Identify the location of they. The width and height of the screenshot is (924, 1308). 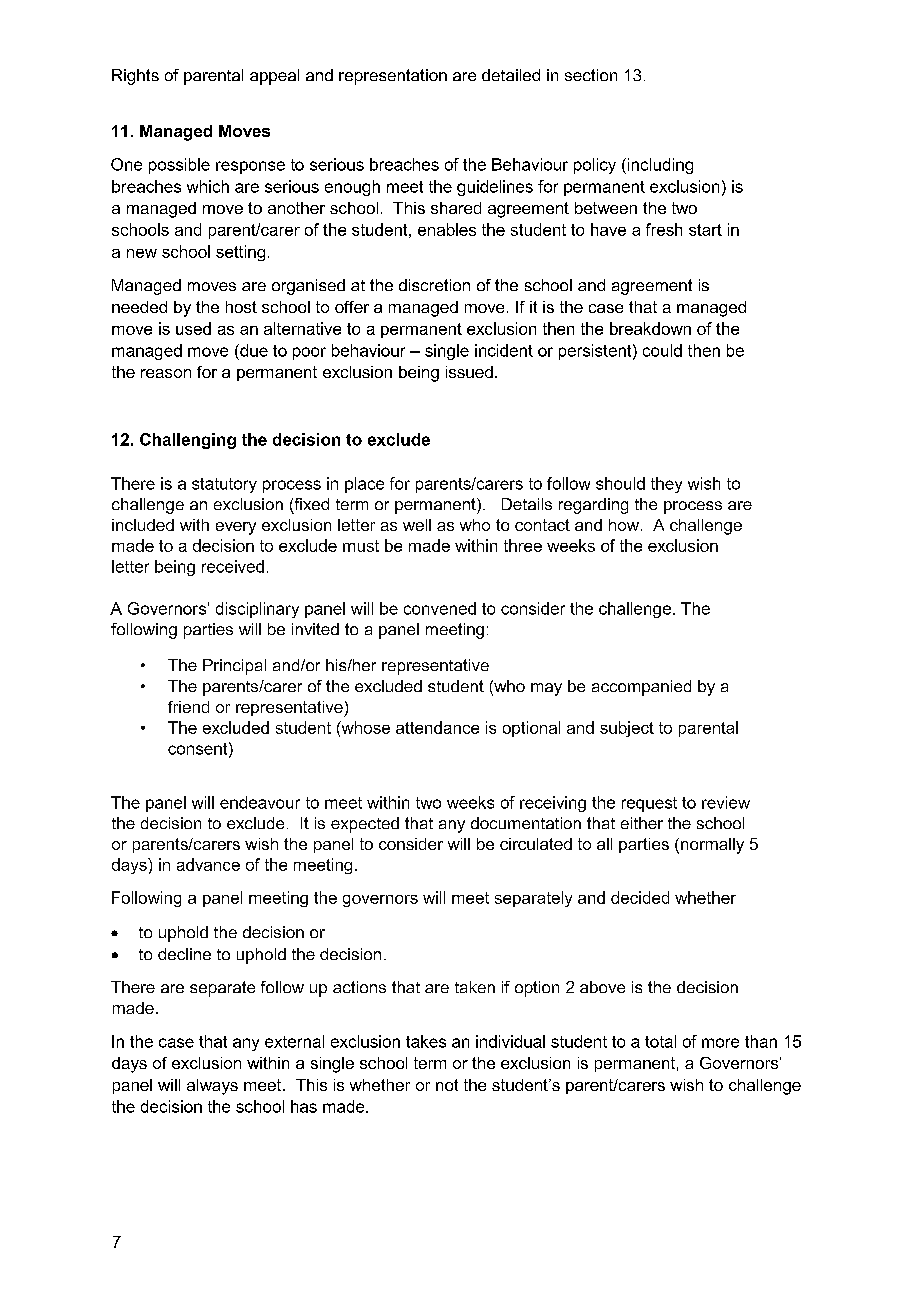
(666, 485).
